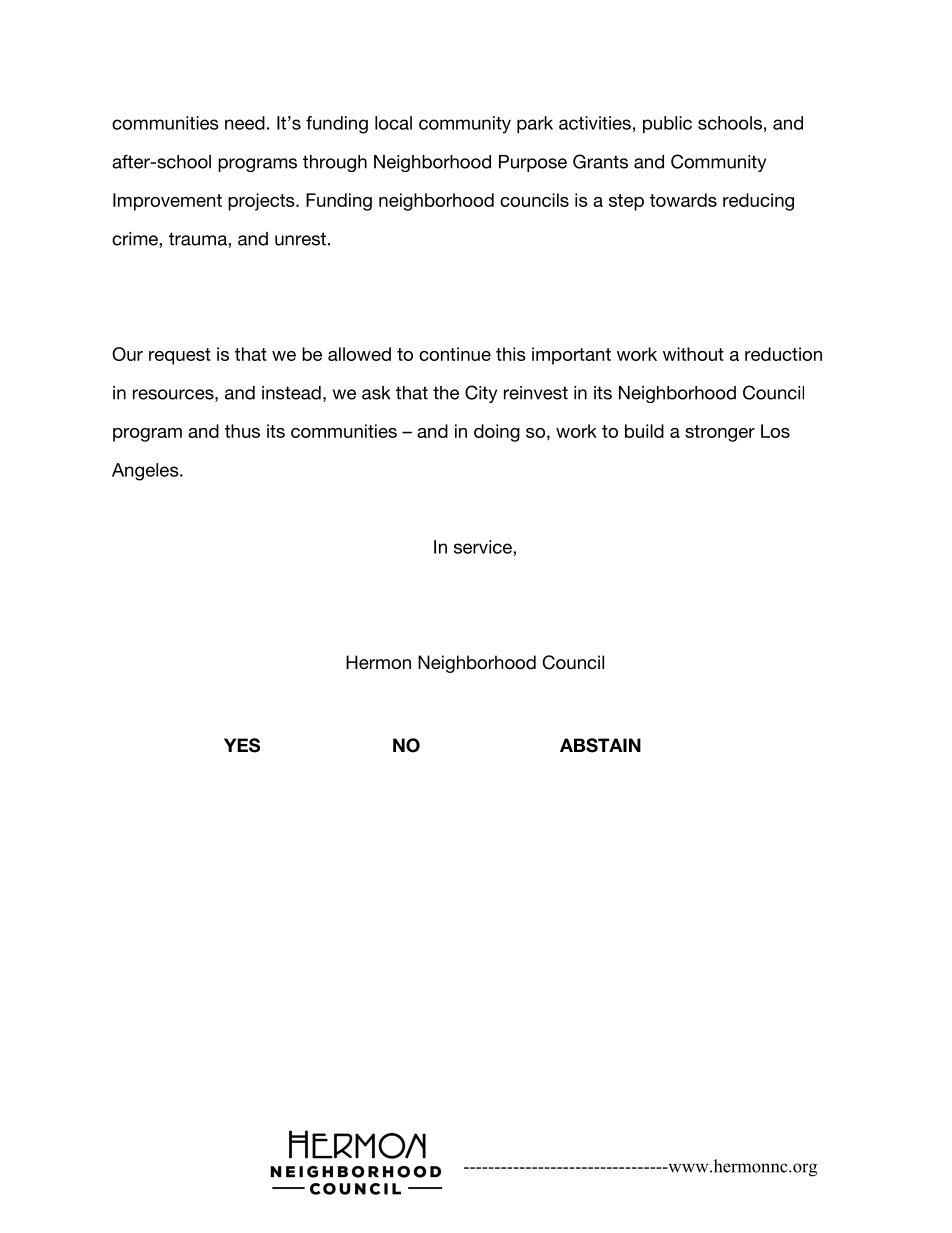 Image resolution: width=952 pixels, height=1233 pixels. I want to click on public, so click(667, 125).
